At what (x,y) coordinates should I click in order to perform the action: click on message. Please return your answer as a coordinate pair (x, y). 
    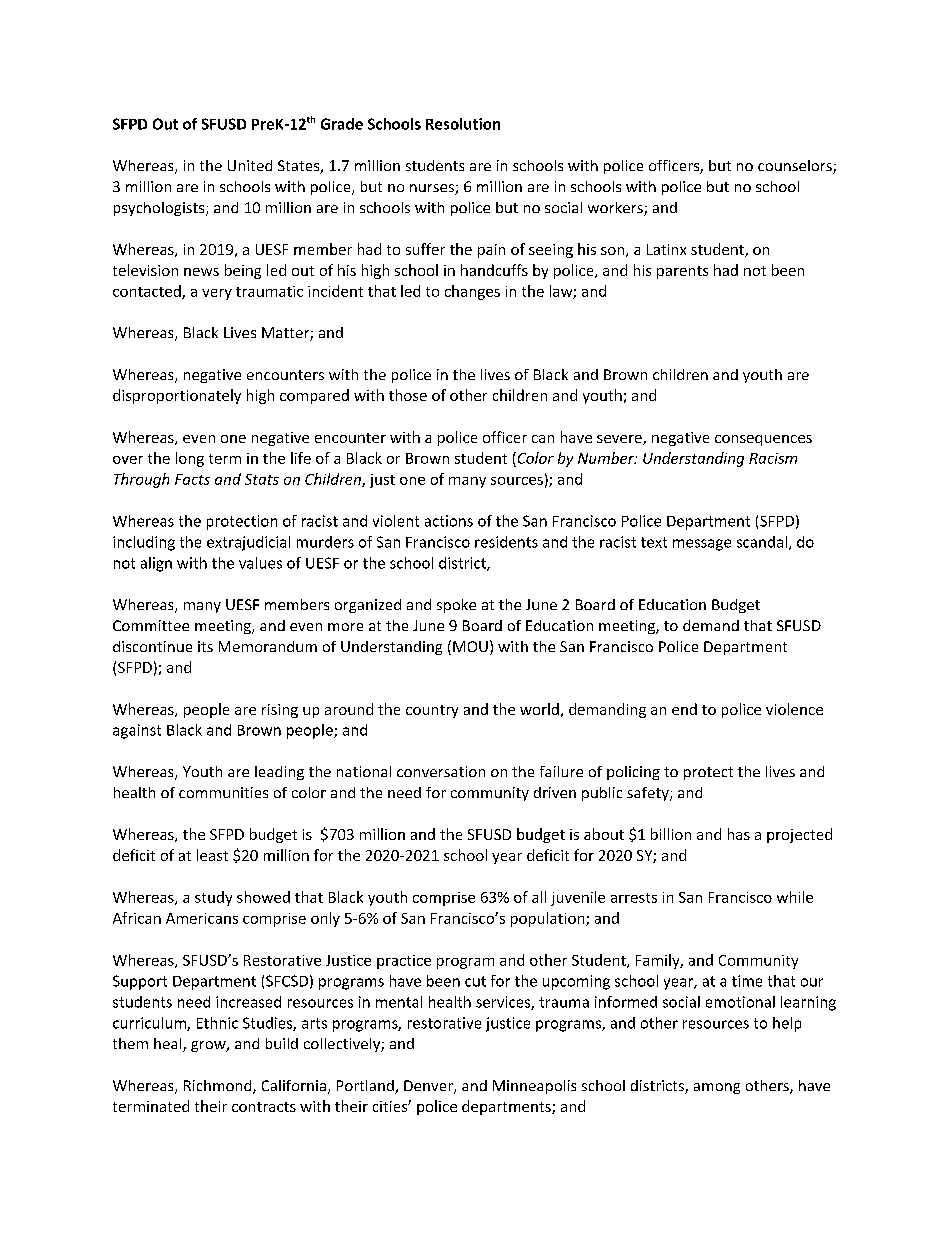
    Looking at the image, I should click on (702, 545).
